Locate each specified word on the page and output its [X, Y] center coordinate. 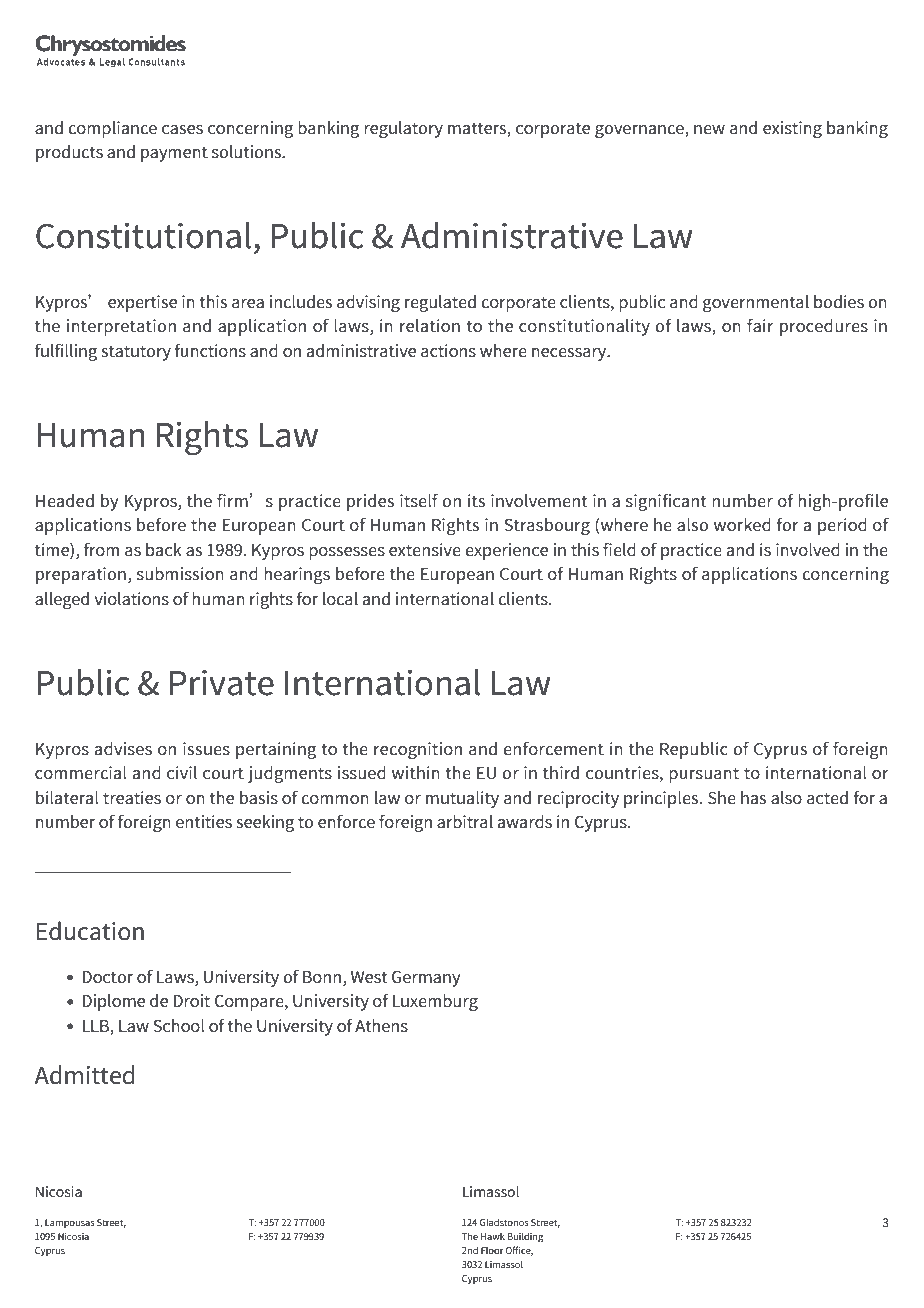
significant [666, 502]
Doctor [108, 977]
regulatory [403, 129]
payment [174, 154]
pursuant [704, 775]
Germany [426, 979]
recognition [418, 750]
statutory [136, 353]
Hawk [493, 1236]
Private [222, 683]
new [709, 129]
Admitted [84, 1075]
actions [448, 351]
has [753, 798]
